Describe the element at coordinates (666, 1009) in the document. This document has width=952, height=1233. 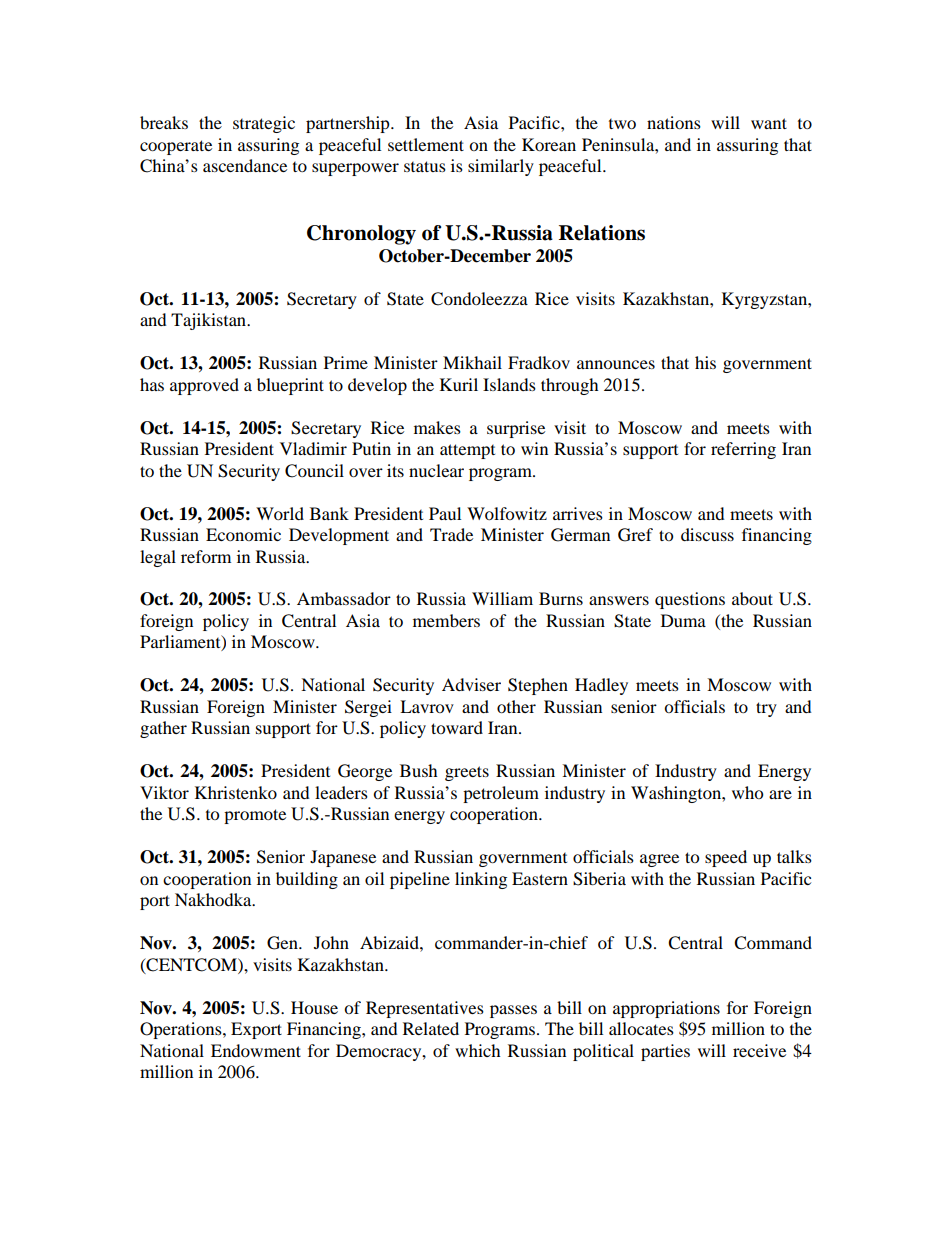
I see `appropriations` at that location.
